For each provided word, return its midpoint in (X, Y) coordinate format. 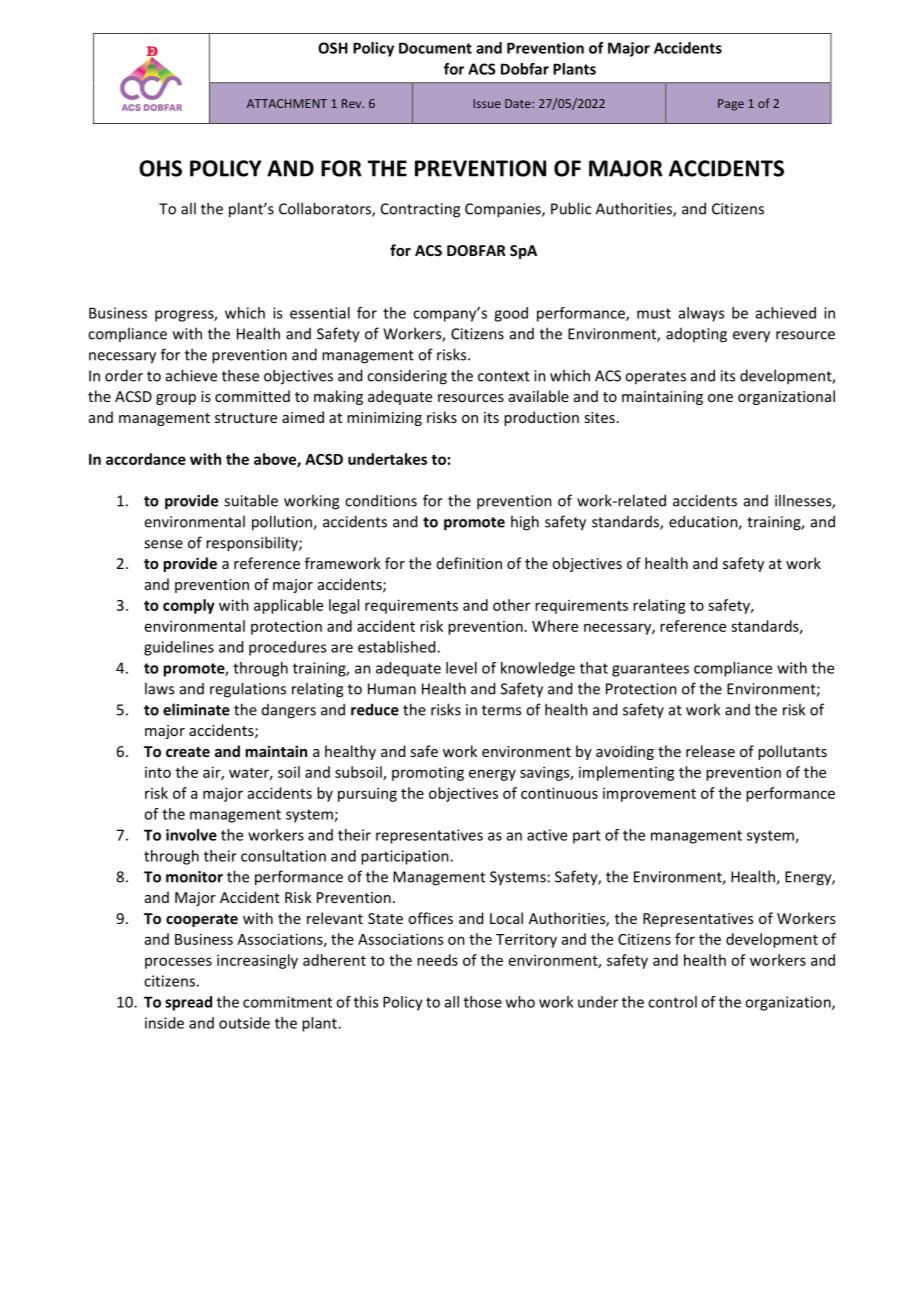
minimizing (384, 419)
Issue (487, 103)
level (461, 668)
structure (246, 418)
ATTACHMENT (287, 103)
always (701, 314)
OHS (160, 168)
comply (189, 606)
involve (191, 835)
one (720, 398)
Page (731, 105)
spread (188, 1003)
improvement (649, 795)
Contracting (420, 210)
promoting (428, 773)
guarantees (650, 670)
